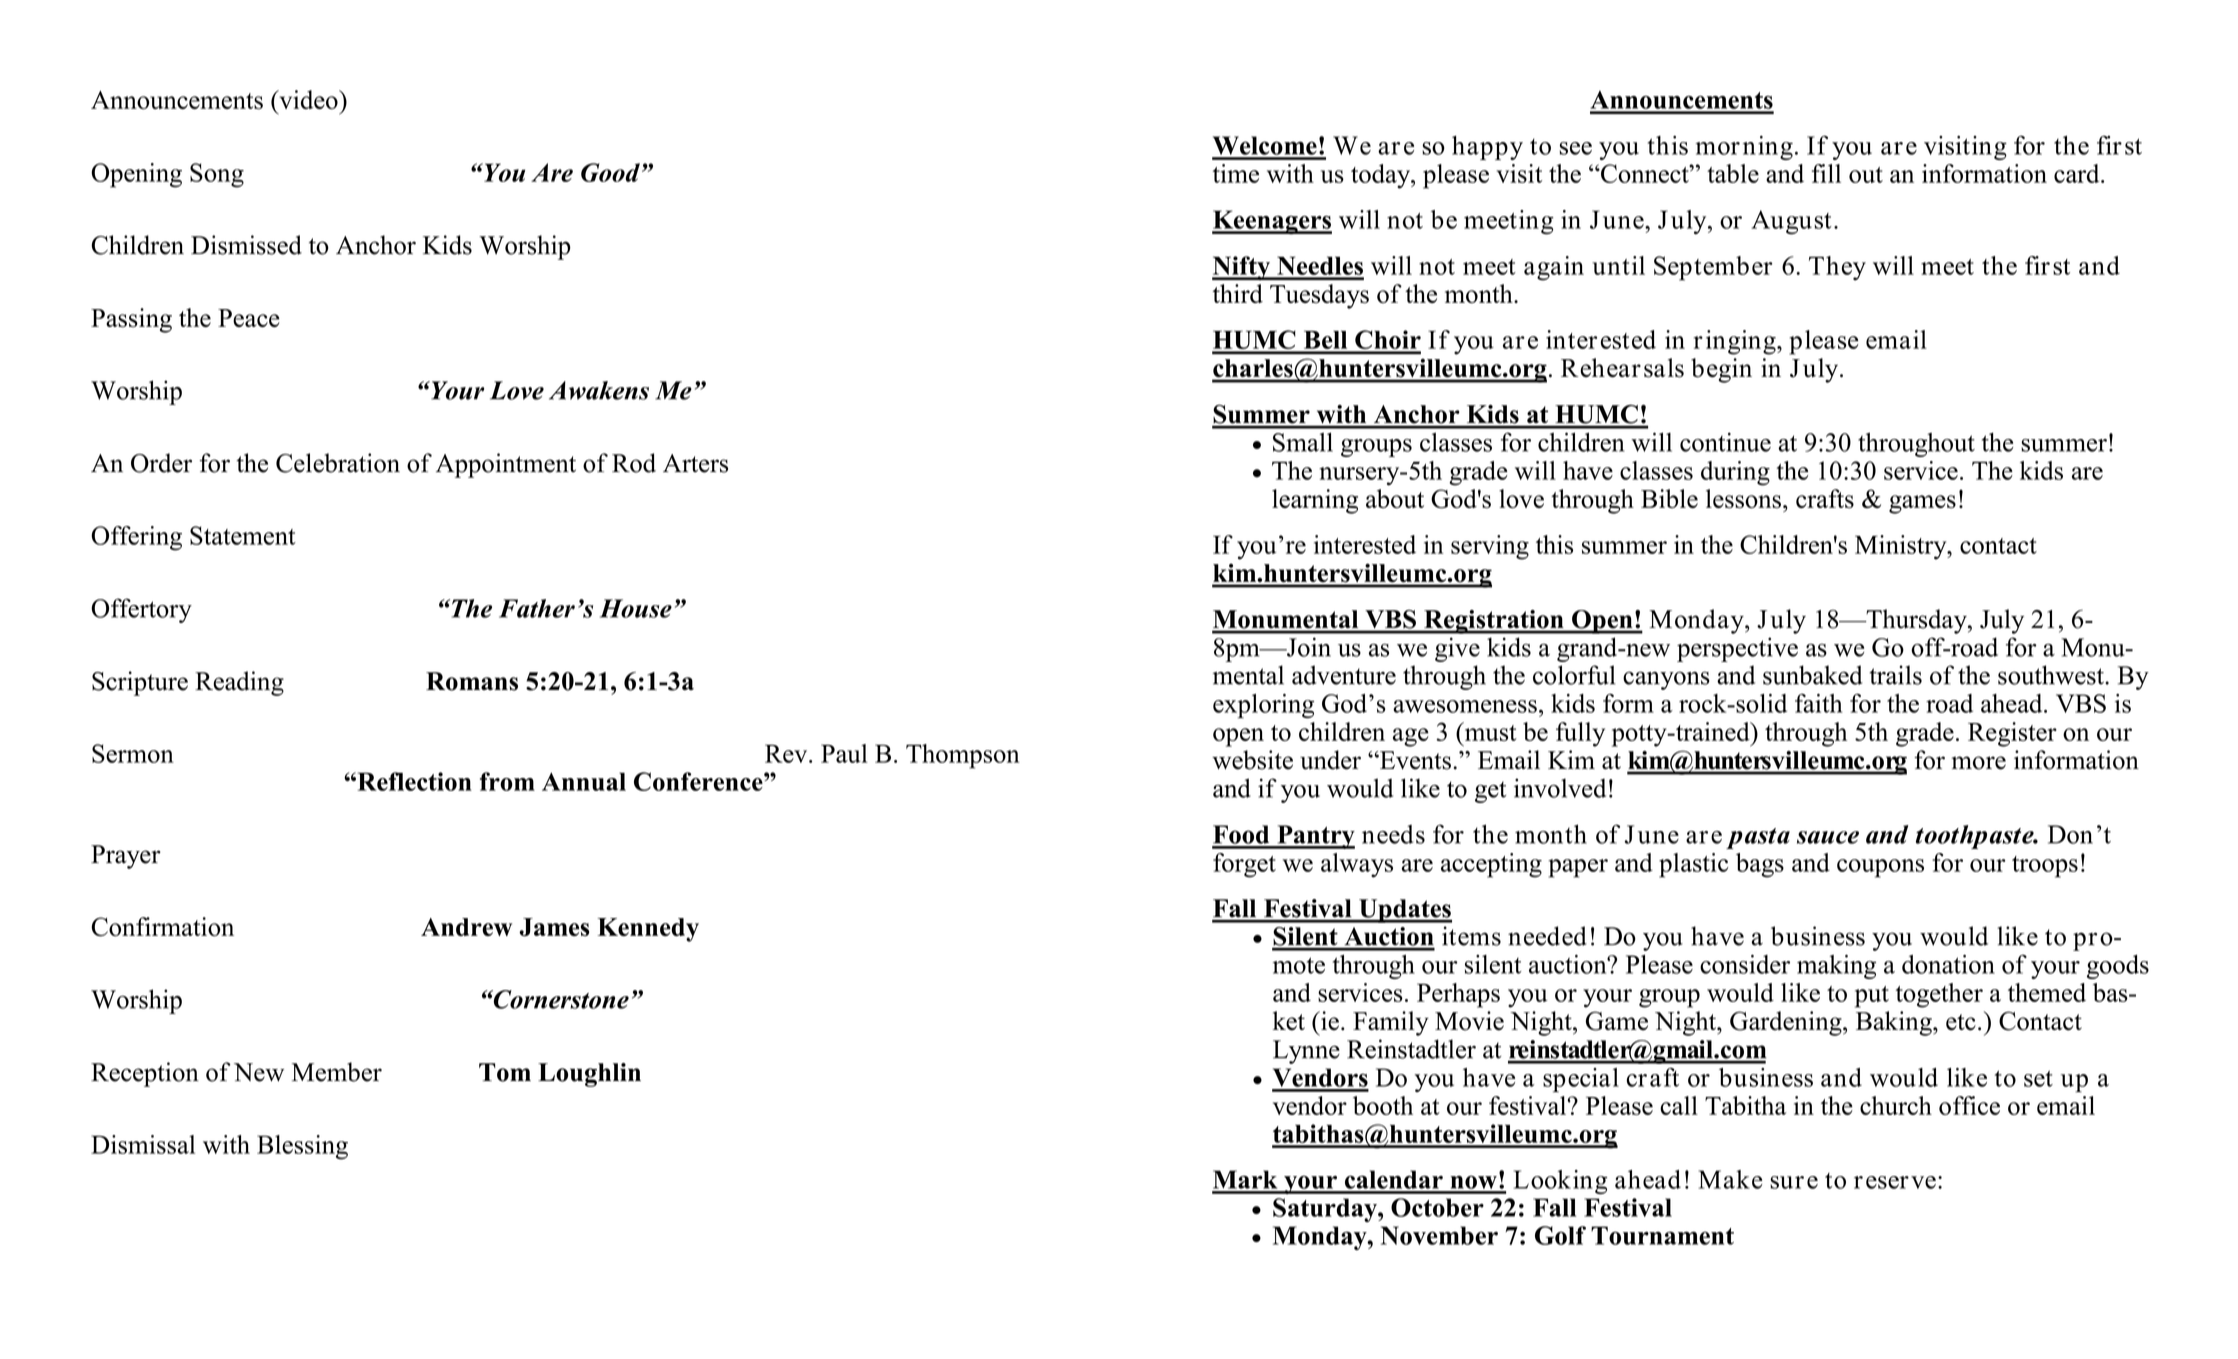 This screenshot has width=2238, height=1359. I want to click on Make, so click(1730, 1179).
